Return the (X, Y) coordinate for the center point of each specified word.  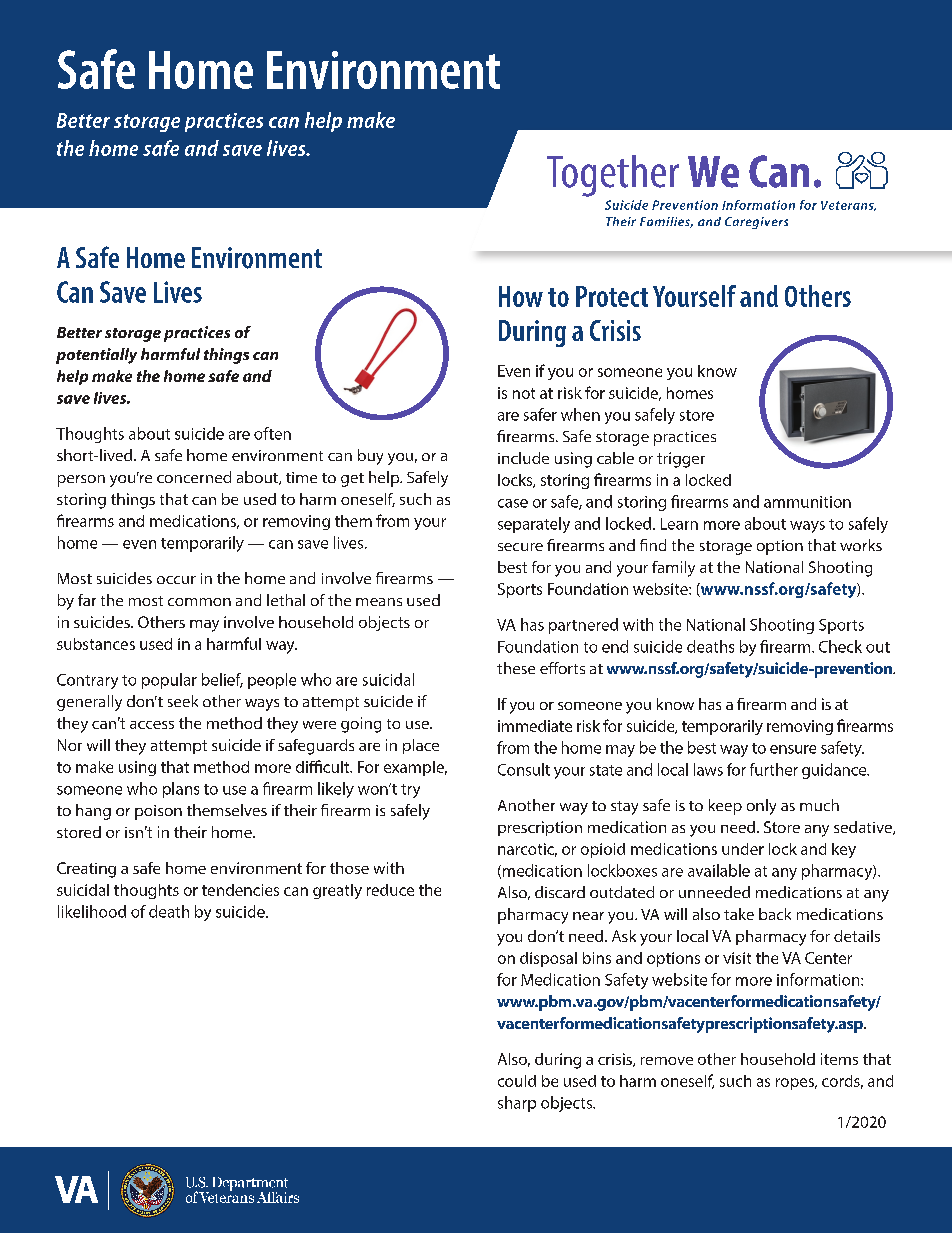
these (516, 668)
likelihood (92, 911)
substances (96, 644)
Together (613, 176)
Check (840, 646)
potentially (96, 356)
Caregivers (756, 223)
